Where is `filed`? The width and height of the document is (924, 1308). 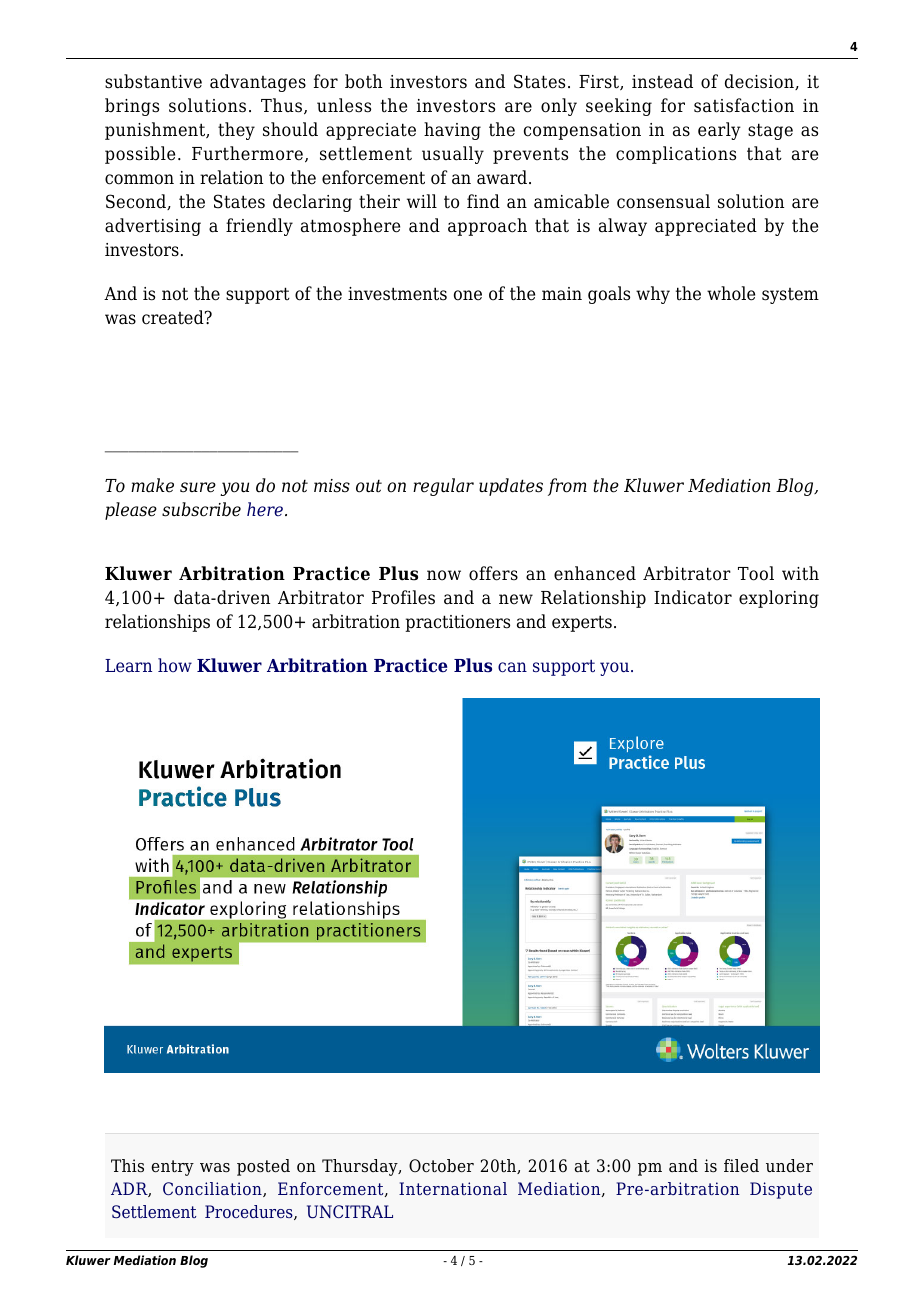
filed is located at coordinates (741, 1166).
